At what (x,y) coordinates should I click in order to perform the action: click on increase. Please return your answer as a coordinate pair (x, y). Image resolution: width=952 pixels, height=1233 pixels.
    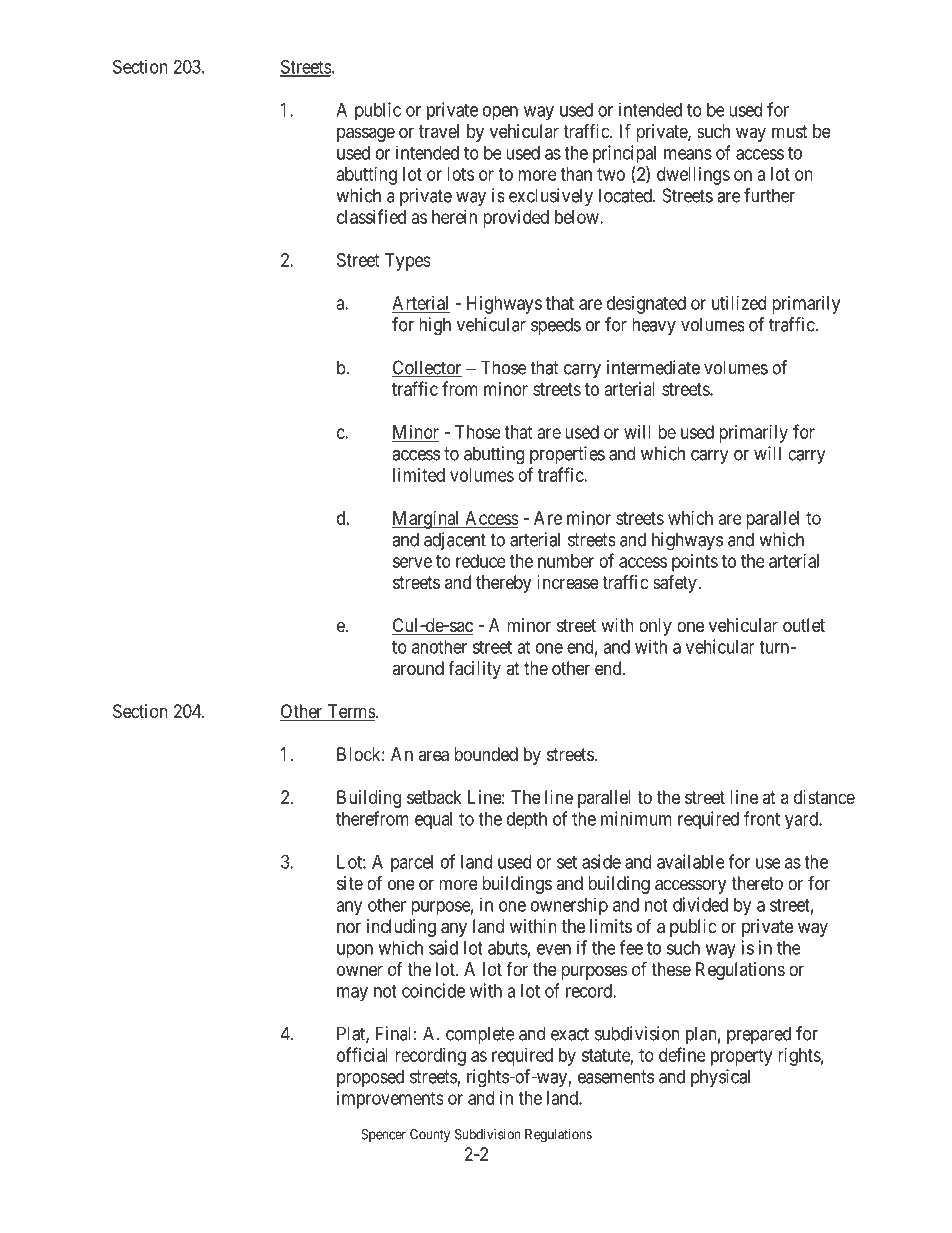
    Looking at the image, I should click on (567, 582).
